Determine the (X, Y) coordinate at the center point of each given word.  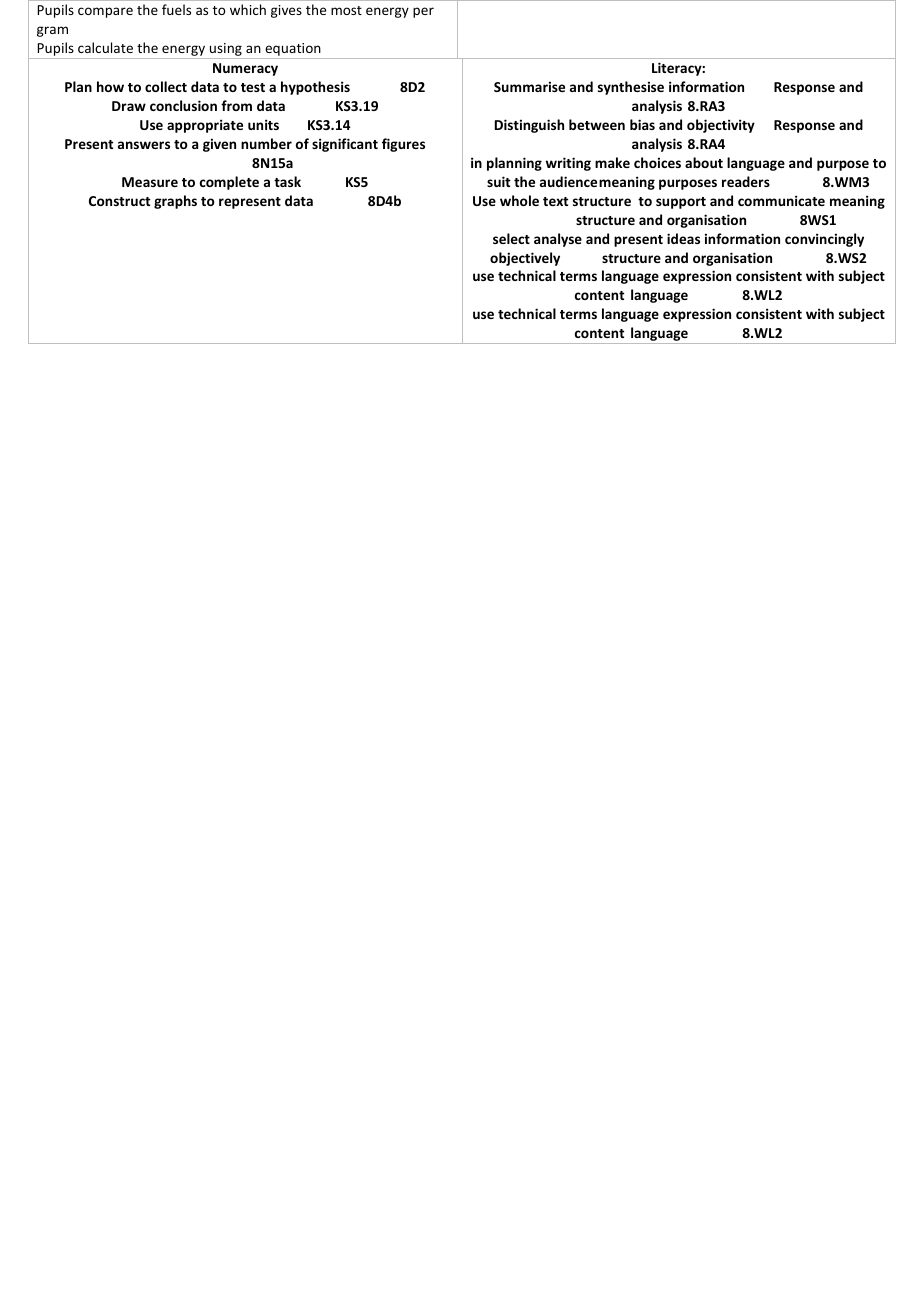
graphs (175, 202)
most (346, 10)
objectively (525, 259)
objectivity (721, 126)
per (423, 12)
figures (403, 145)
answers (144, 145)
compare (105, 12)
